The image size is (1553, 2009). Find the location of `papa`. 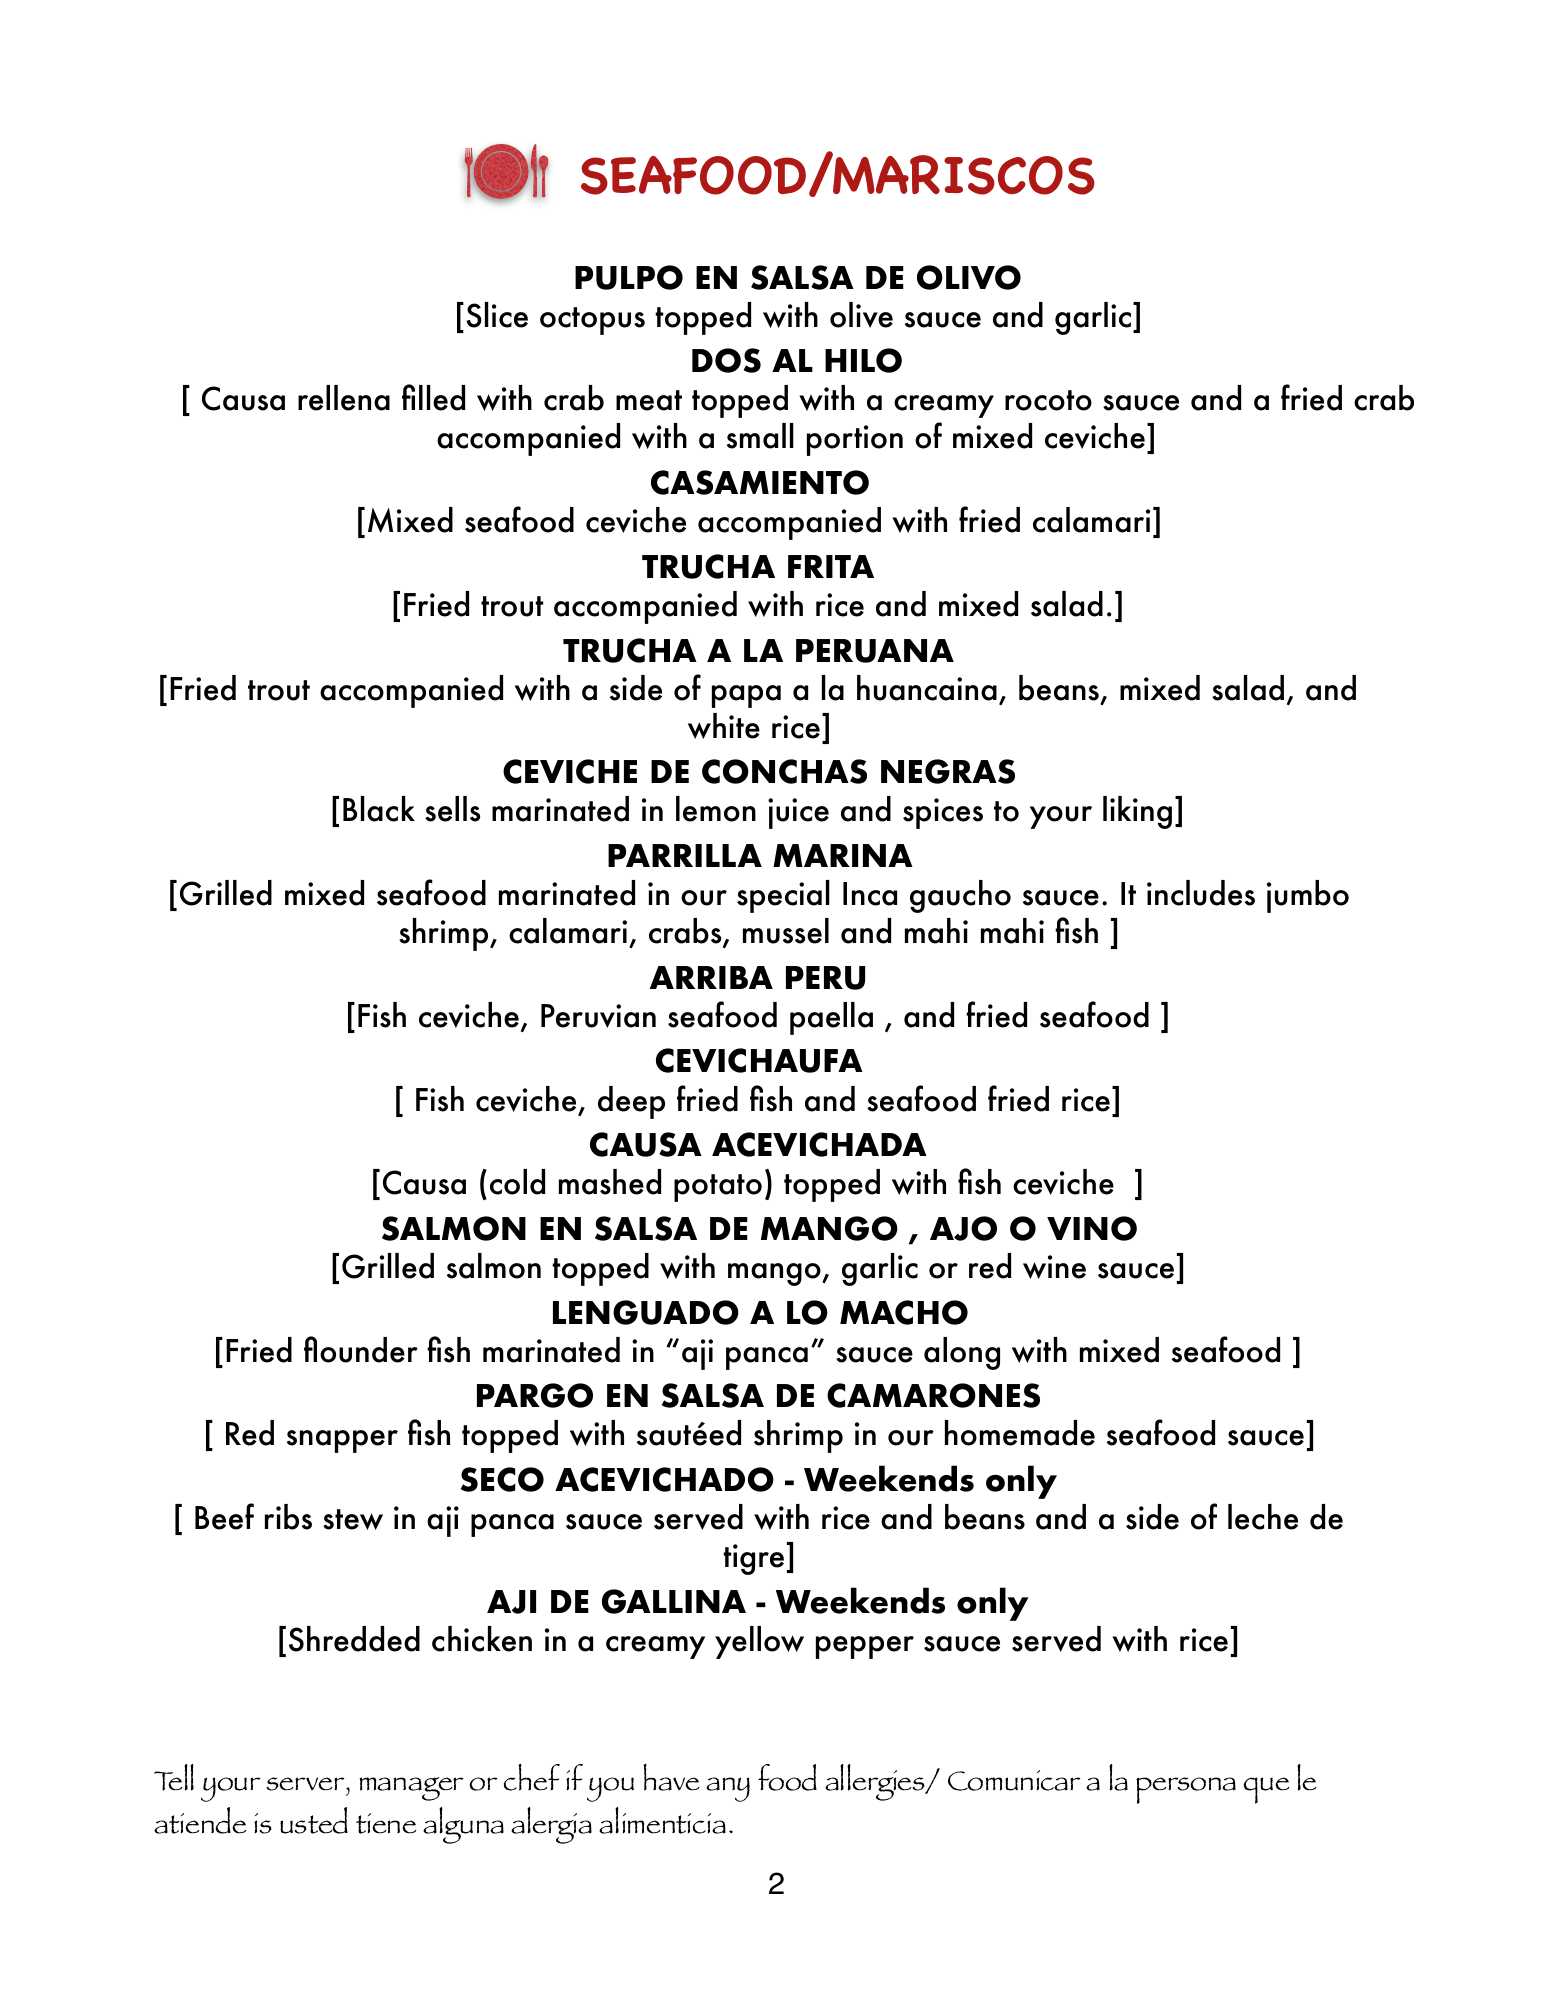

papa is located at coordinates (746, 696).
